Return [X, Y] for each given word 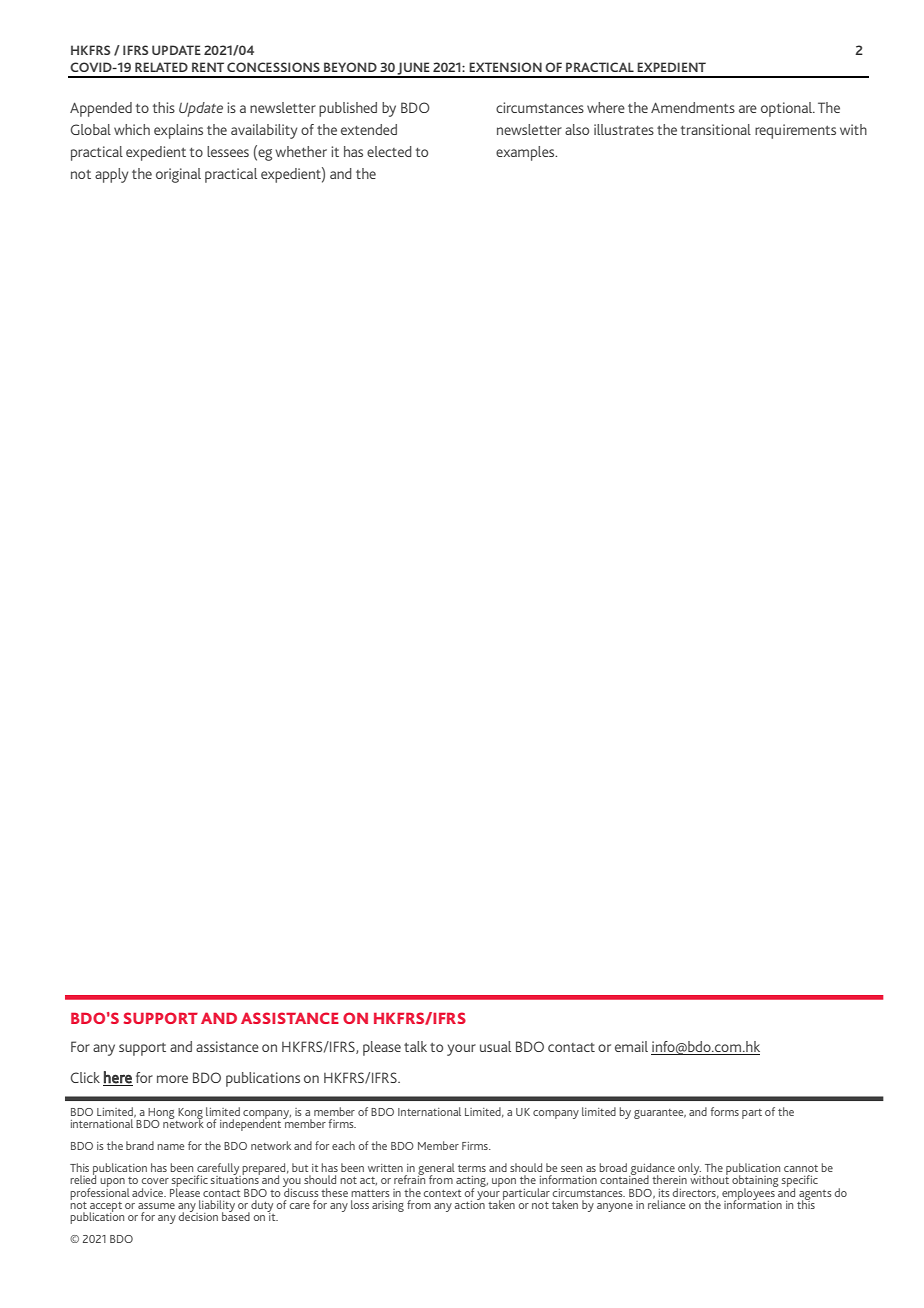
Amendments [693, 107]
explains [178, 131]
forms [725, 1111]
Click [85, 1077]
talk [415, 1046]
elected [389, 151]
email [631, 1046]
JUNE [414, 69]
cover [155, 1181]
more [172, 1079]
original [178, 175]
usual [495, 1046]
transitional [716, 129]
